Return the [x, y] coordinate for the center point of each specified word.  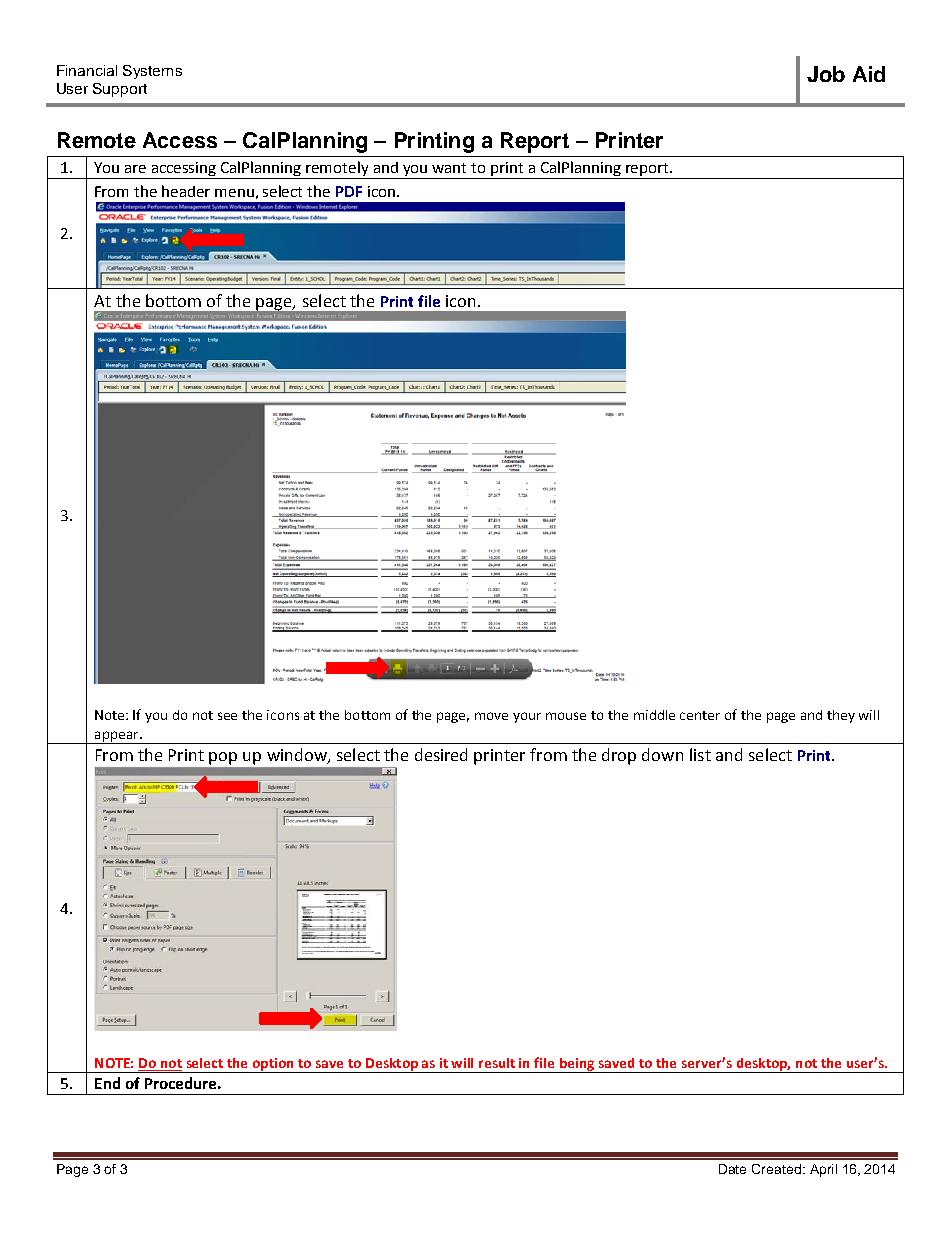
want [449, 168]
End [107, 1083]
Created [778, 1169]
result [497, 1063]
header [186, 191]
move [491, 716]
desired [441, 754]
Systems [152, 72]
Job [826, 74]
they [841, 716]
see [227, 716]
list [700, 754]
